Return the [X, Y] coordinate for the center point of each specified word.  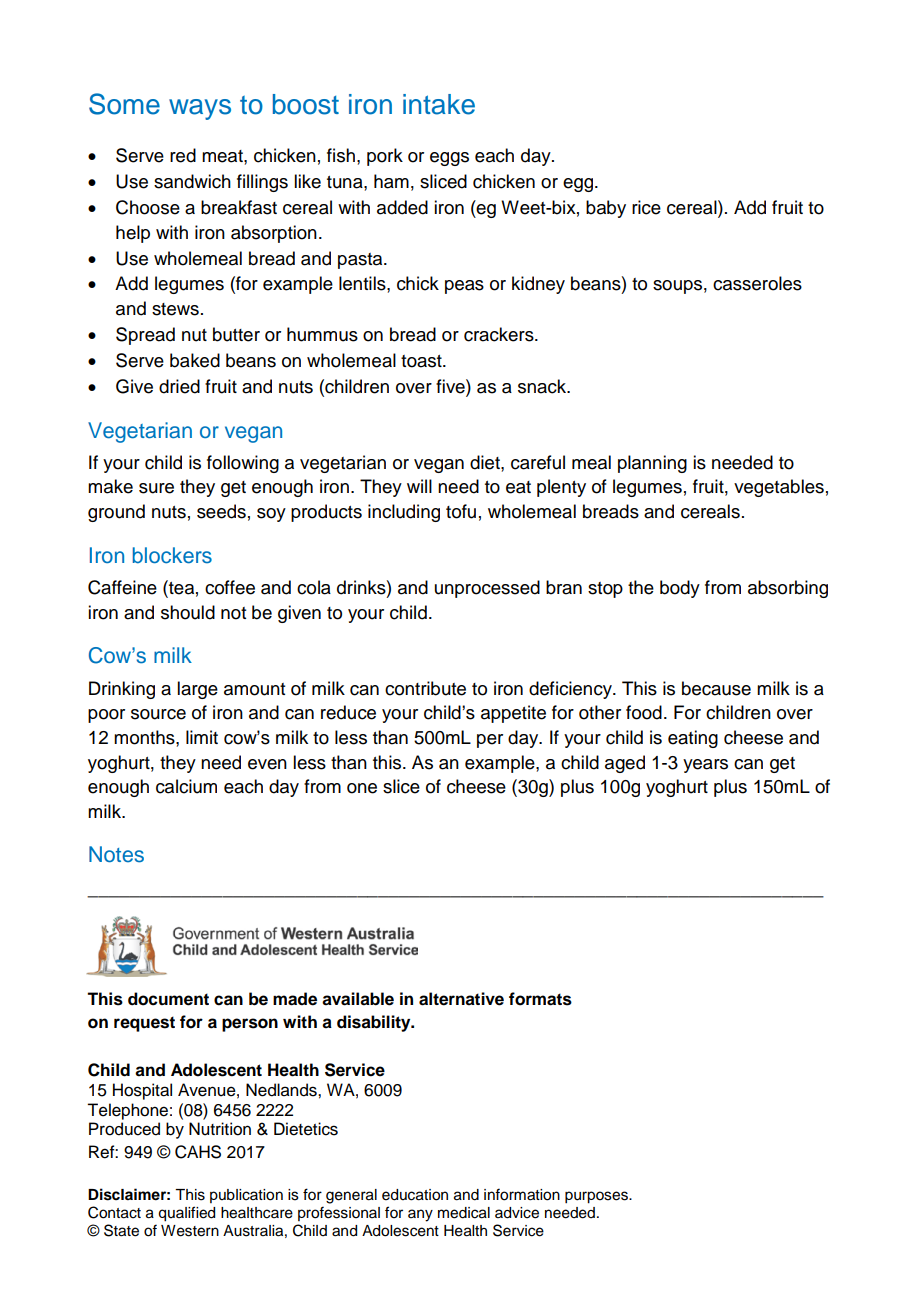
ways [200, 109]
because [716, 688]
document [168, 999]
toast [422, 361]
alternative [461, 999]
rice [646, 207]
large [197, 690]
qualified [186, 1214]
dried [179, 386]
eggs [449, 159]
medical [464, 1213]
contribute [425, 688]
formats [540, 999]
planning [652, 464]
